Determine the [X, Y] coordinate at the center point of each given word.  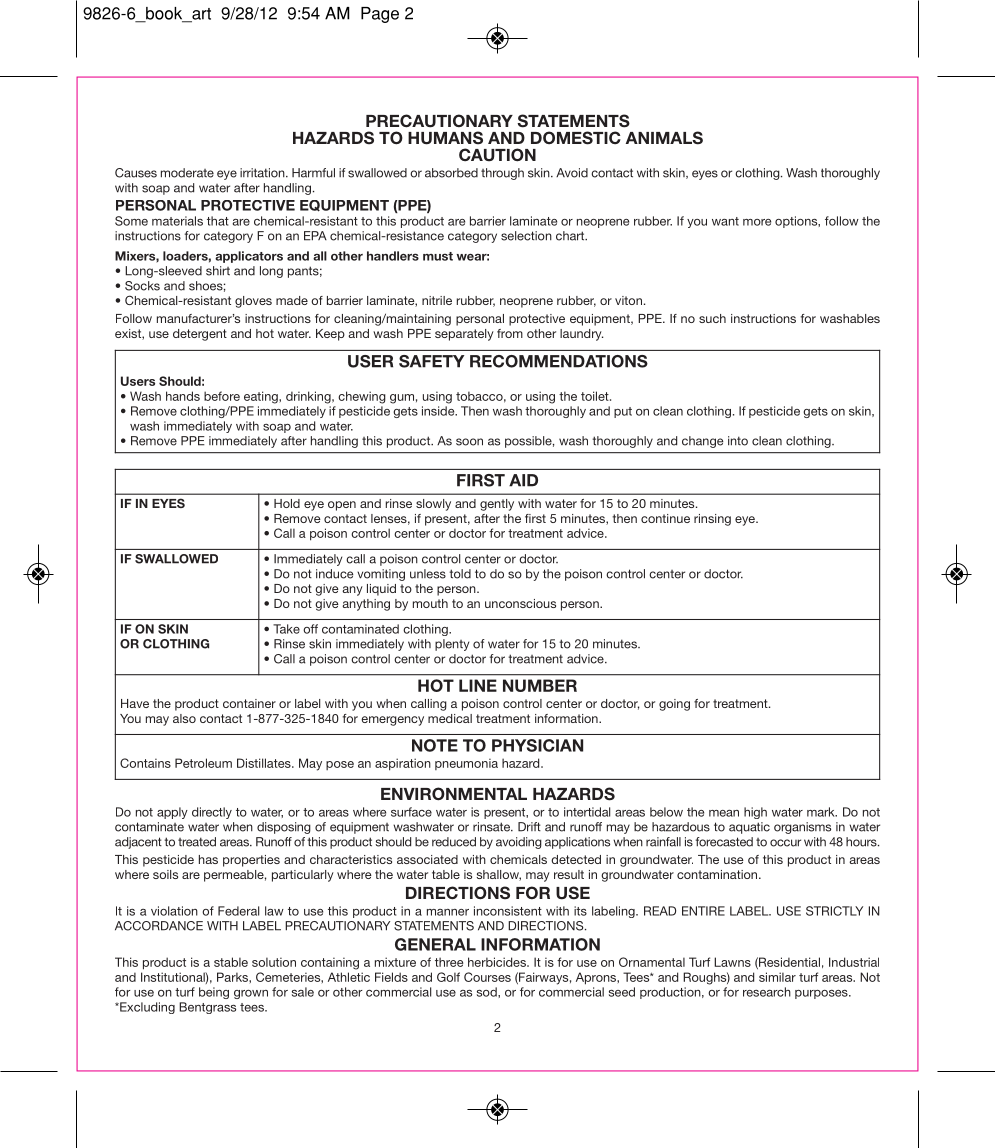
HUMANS [445, 138]
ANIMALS [664, 138]
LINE [478, 685]
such [712, 318]
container [249, 703]
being [214, 993]
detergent [200, 335]
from [510, 333]
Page [380, 15]
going [674, 705]
